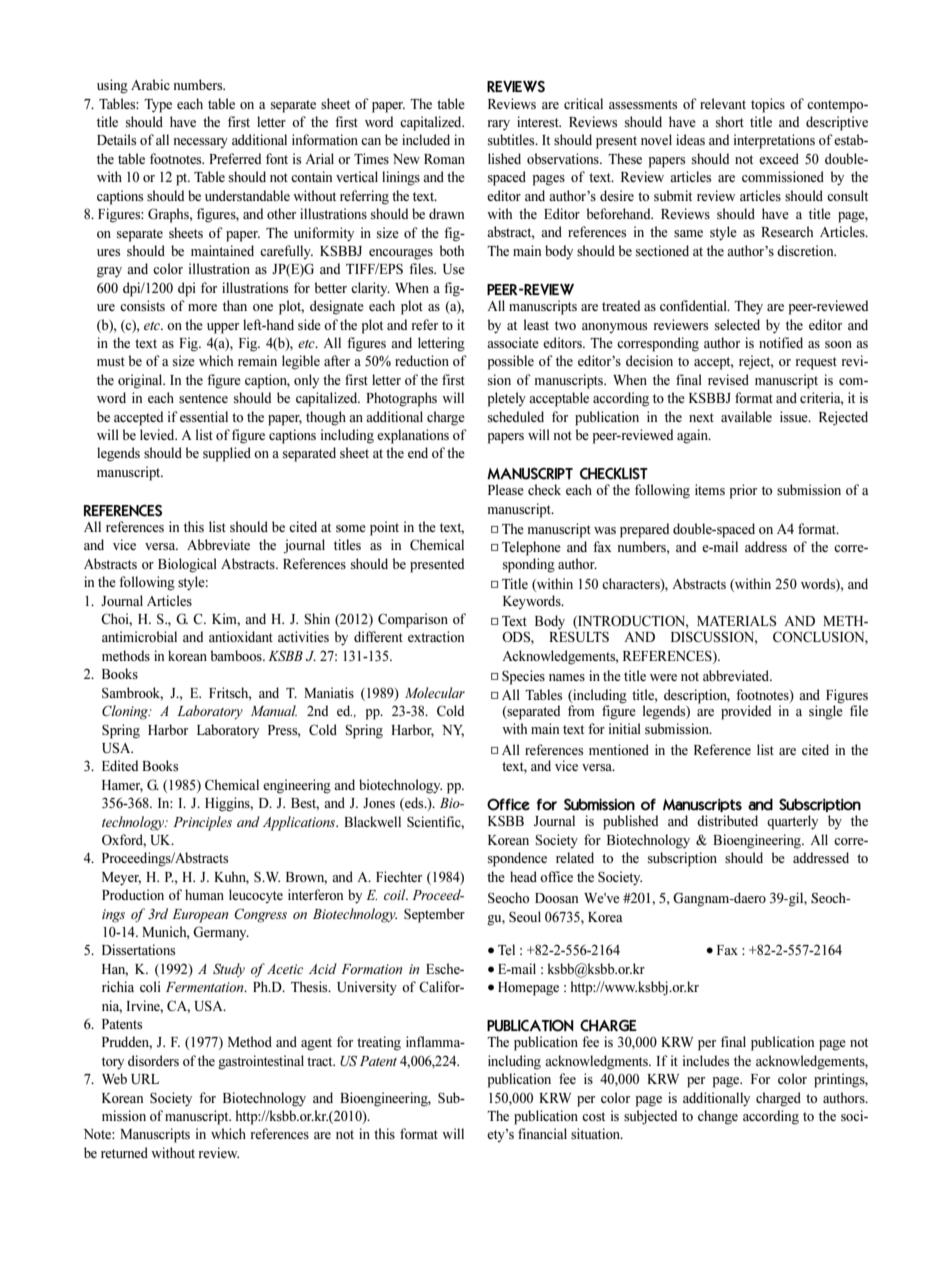  I want to click on included, so click(426, 139).
